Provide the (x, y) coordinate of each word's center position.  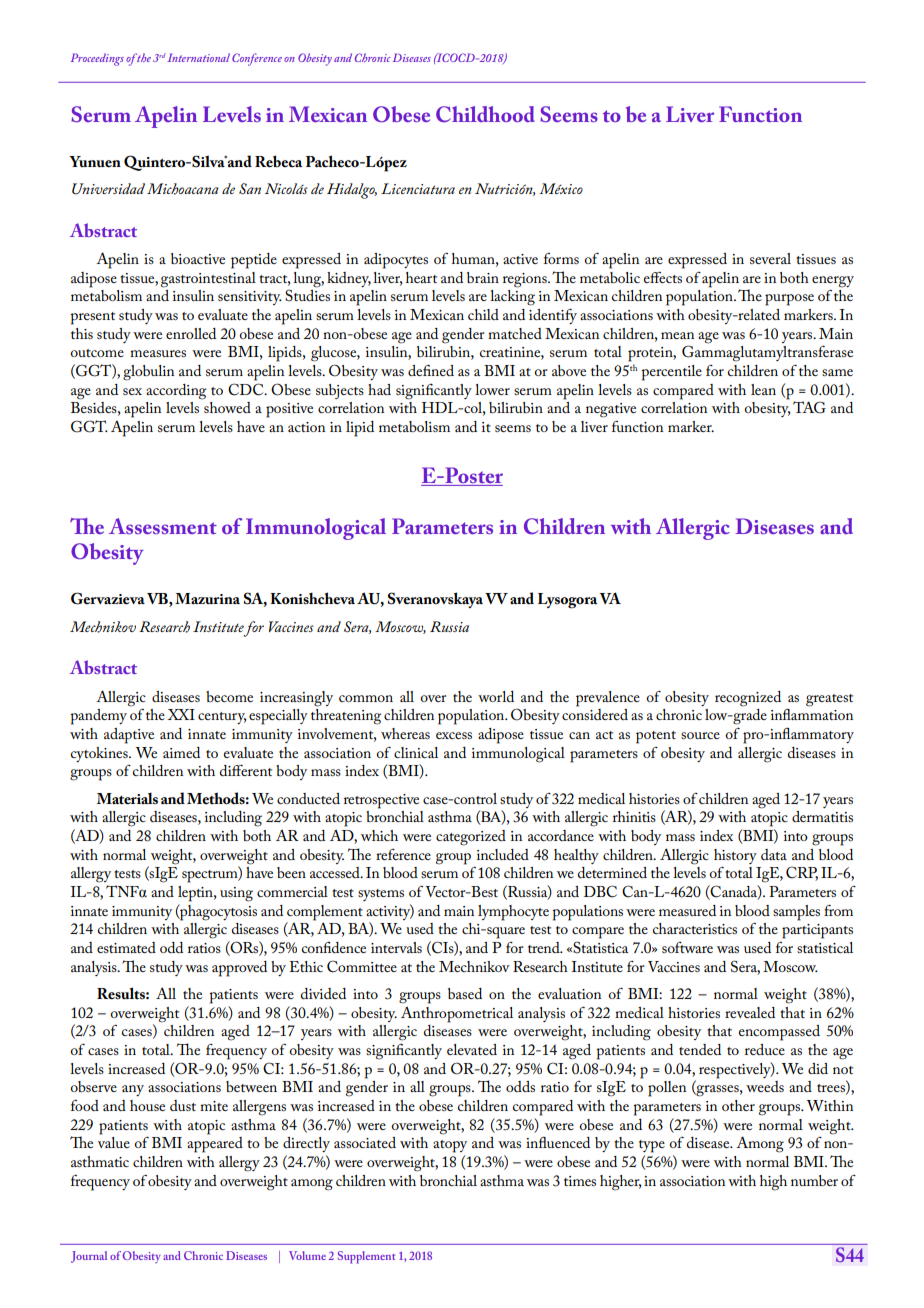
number (814, 1180)
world (496, 696)
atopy (450, 1146)
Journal (89, 1257)
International (197, 57)
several (770, 258)
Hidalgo (352, 191)
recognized (748, 699)
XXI (181, 714)
